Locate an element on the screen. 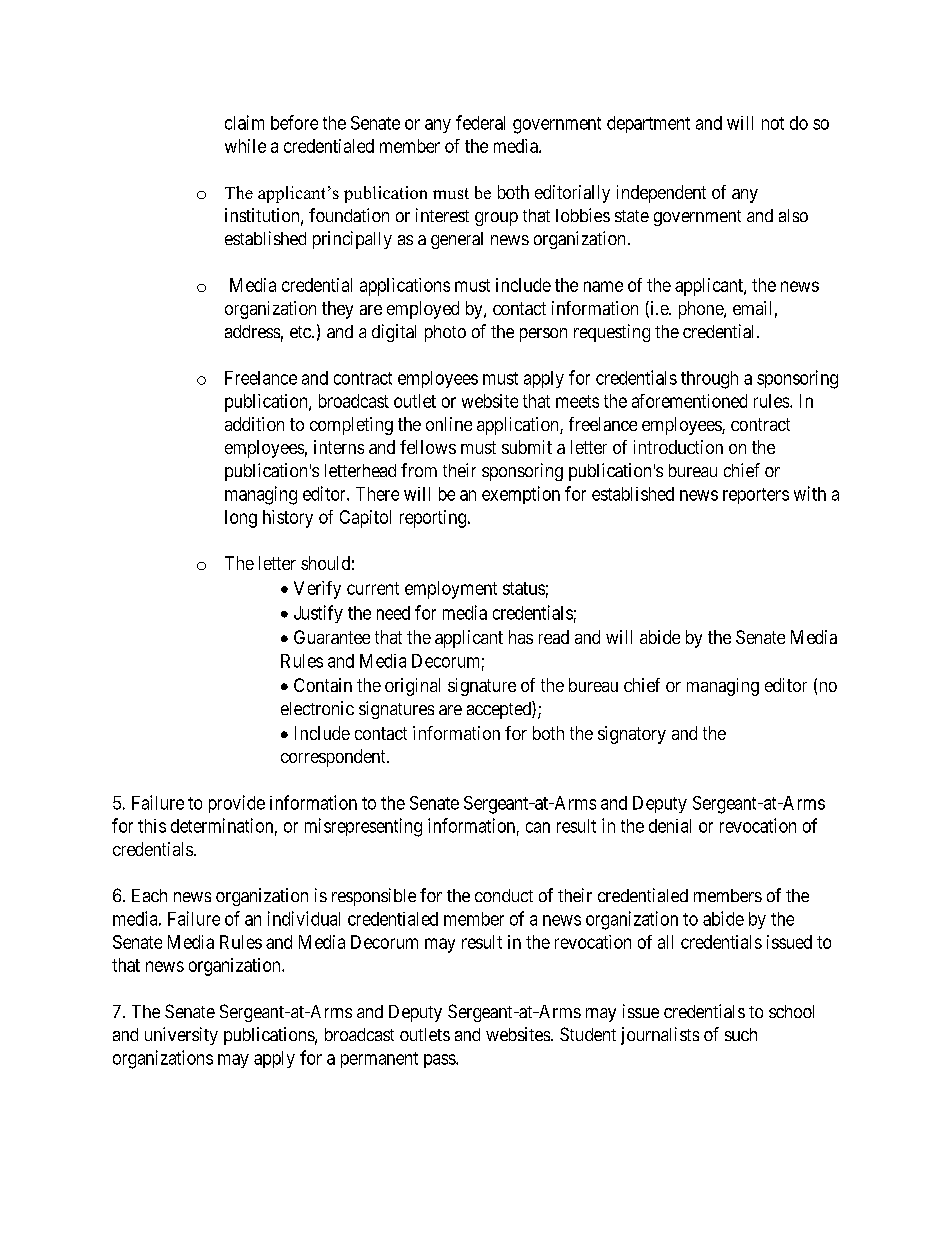  university is located at coordinates (181, 1036).
